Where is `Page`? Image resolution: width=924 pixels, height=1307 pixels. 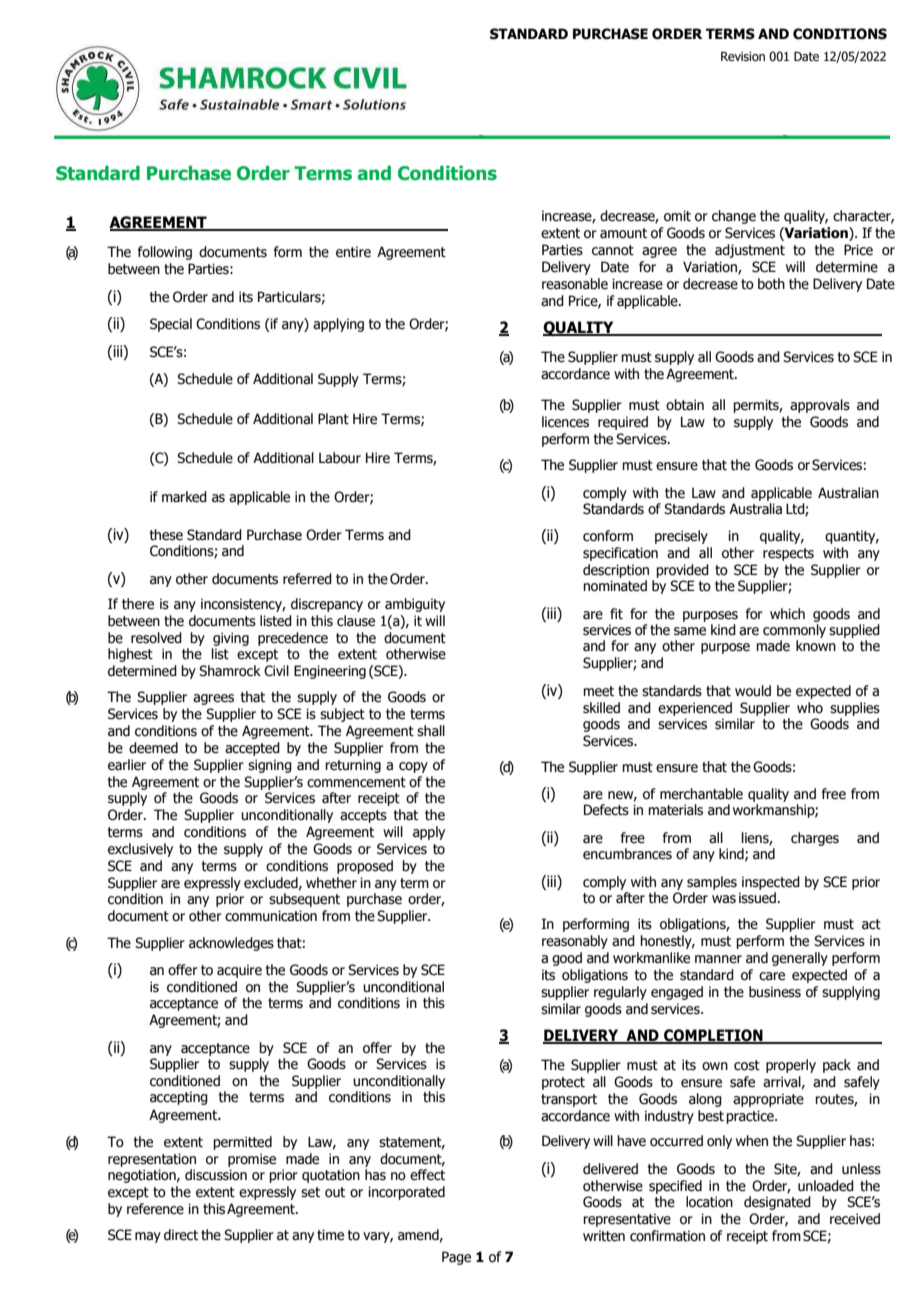
Page is located at coordinates (456, 1258).
